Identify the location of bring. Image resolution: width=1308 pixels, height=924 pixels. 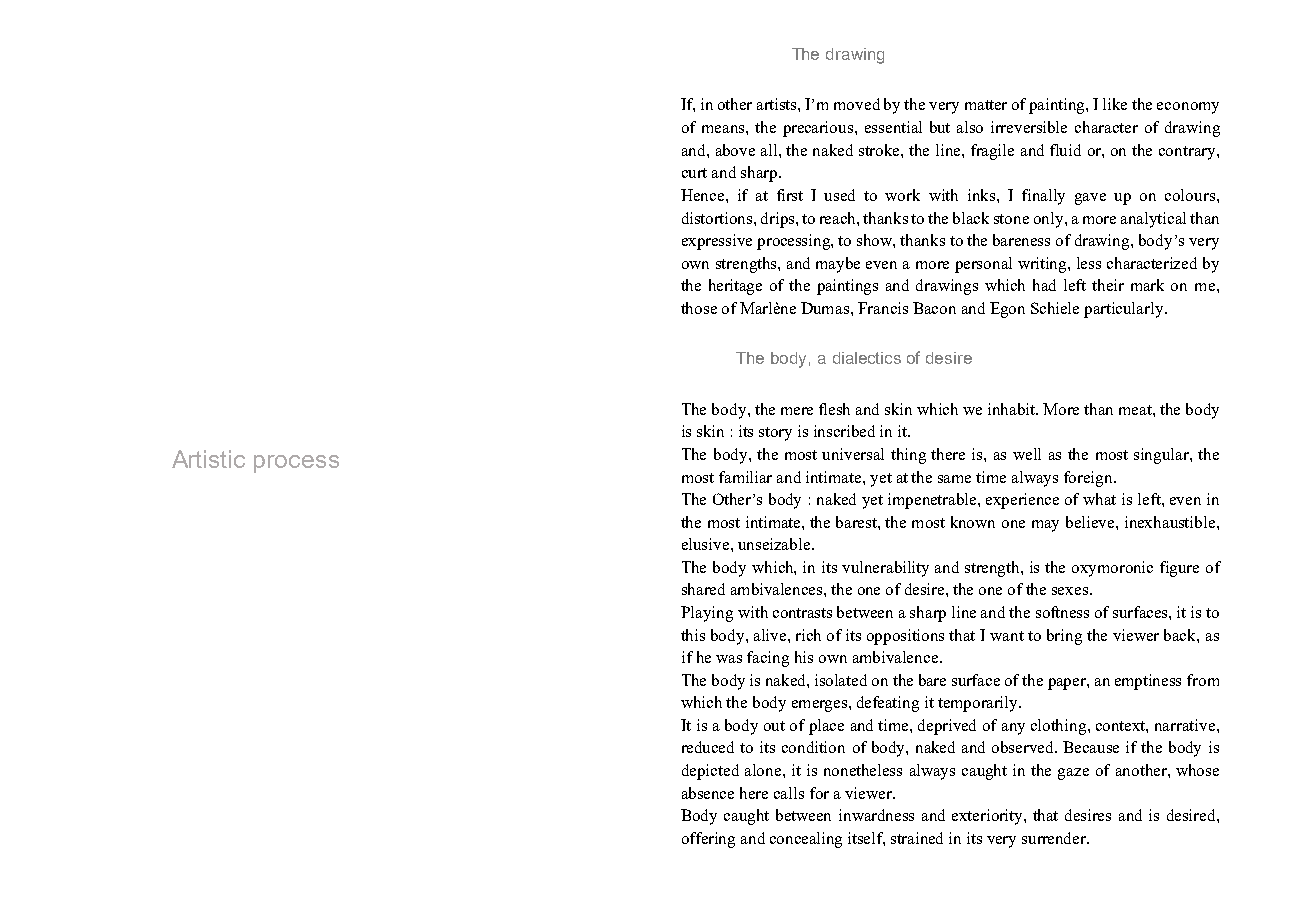
(1064, 637).
